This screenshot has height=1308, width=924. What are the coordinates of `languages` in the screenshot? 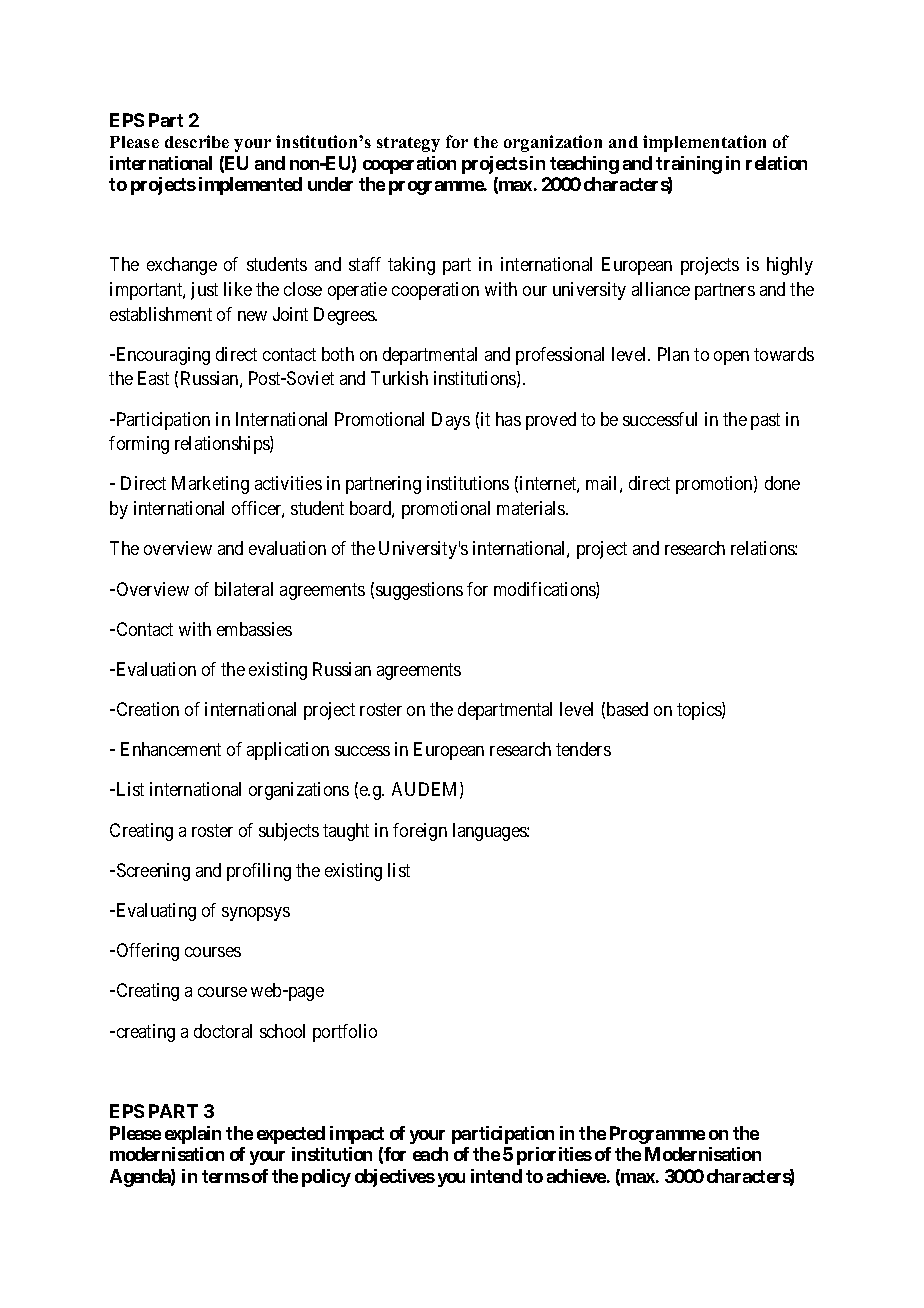 It's located at (490, 832).
